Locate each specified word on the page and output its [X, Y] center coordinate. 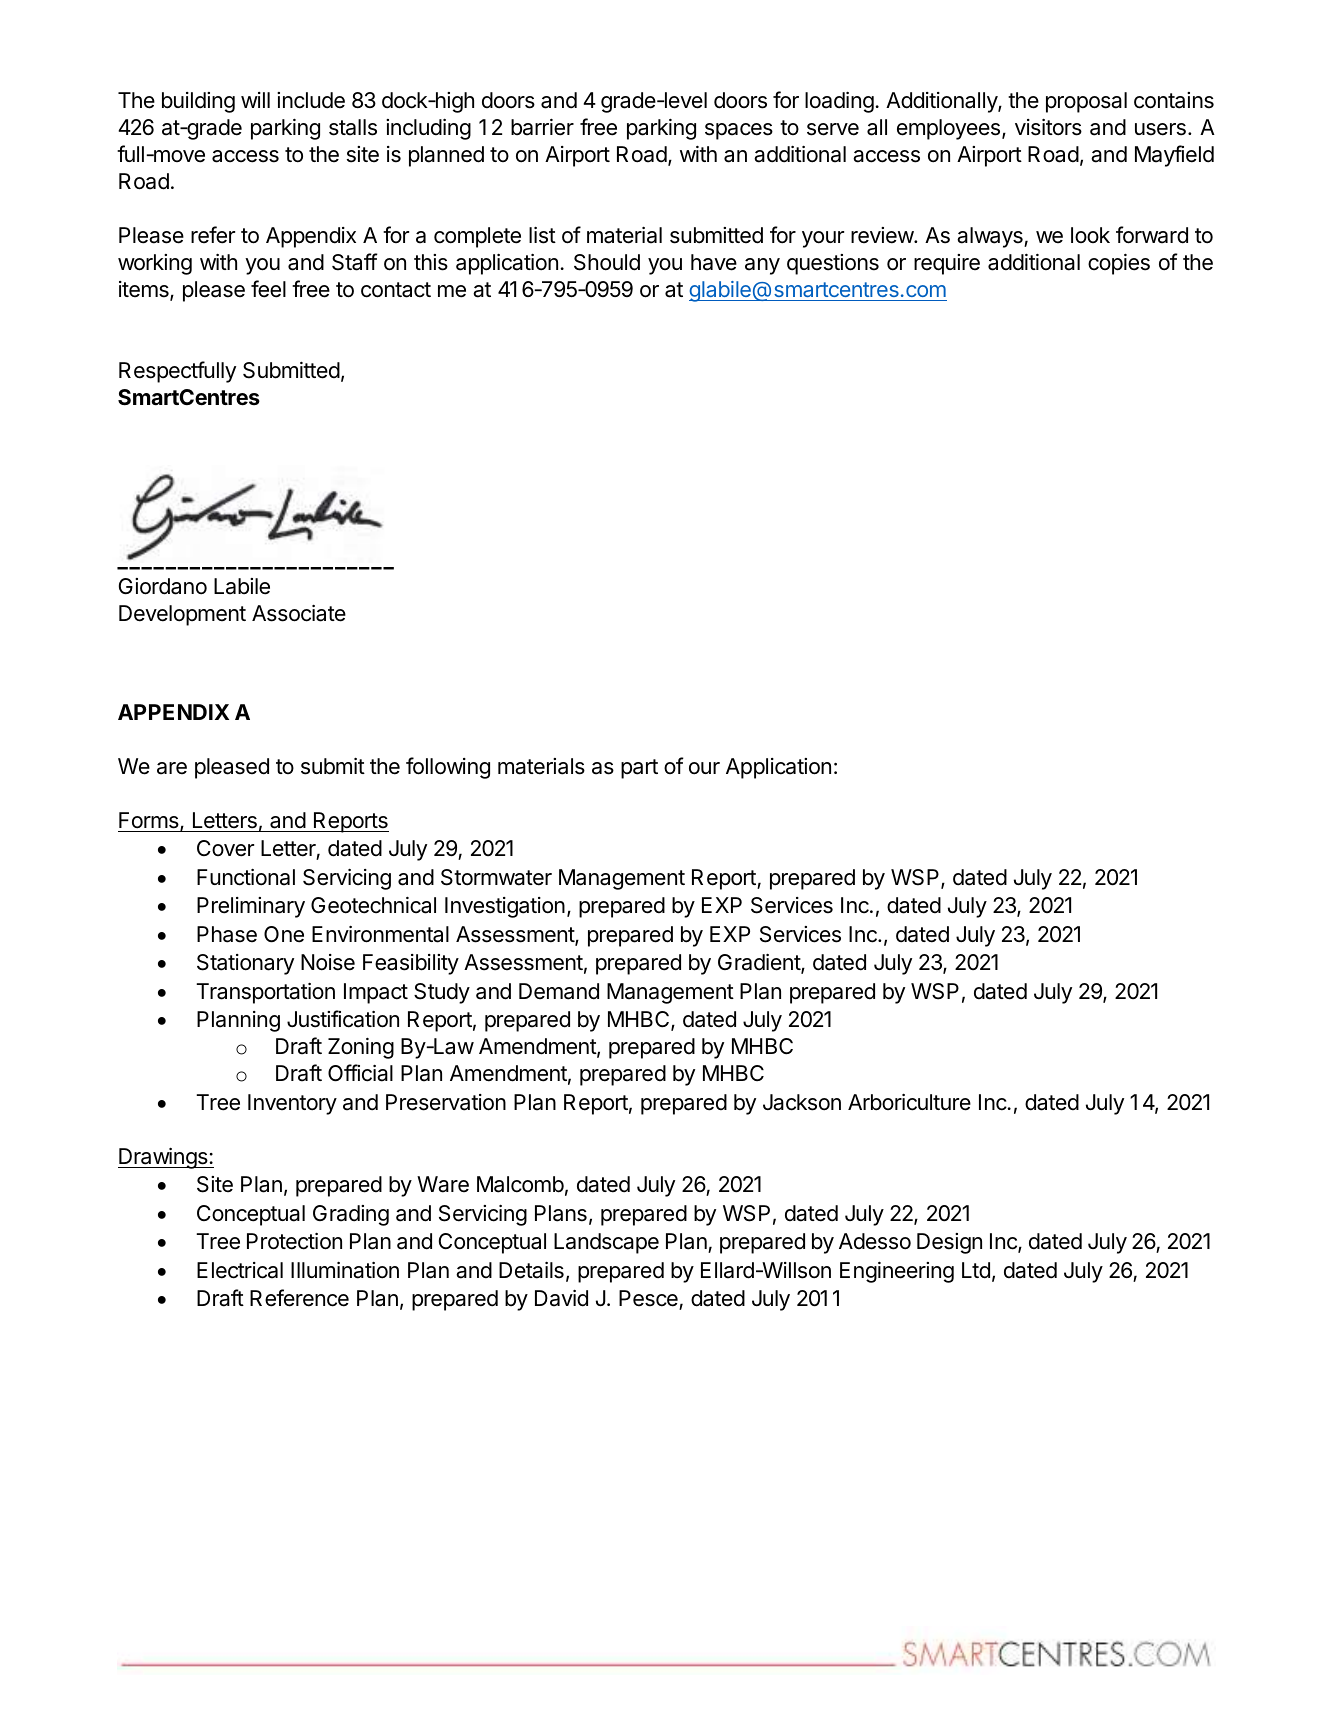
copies [1119, 264]
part [639, 769]
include [311, 100]
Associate [299, 613]
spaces [739, 131]
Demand [559, 991]
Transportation [265, 993]
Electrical [240, 1270]
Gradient [760, 964]
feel [268, 289]
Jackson [802, 1102]
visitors [1048, 127]
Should [607, 262]
